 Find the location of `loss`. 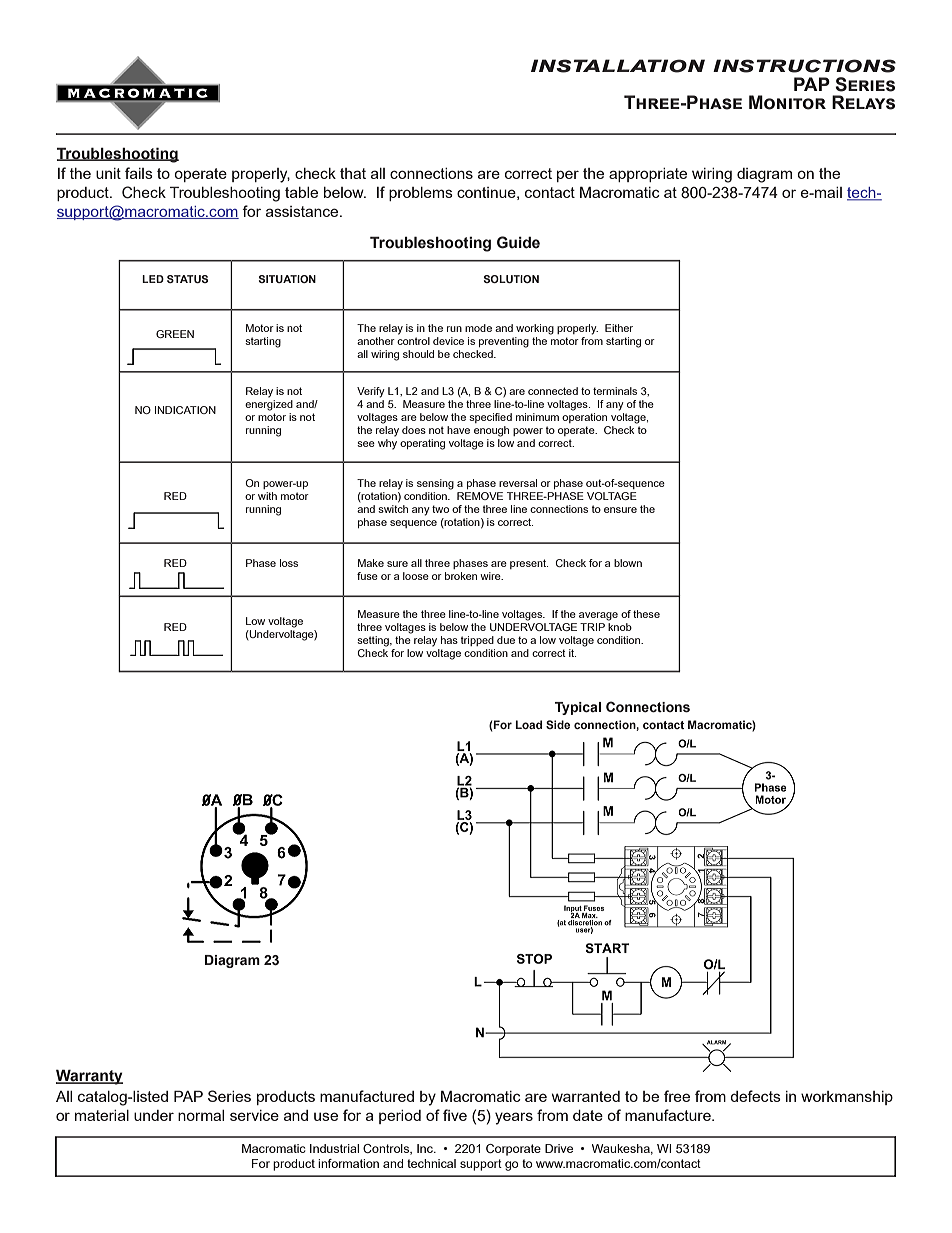

loss is located at coordinates (289, 563).
